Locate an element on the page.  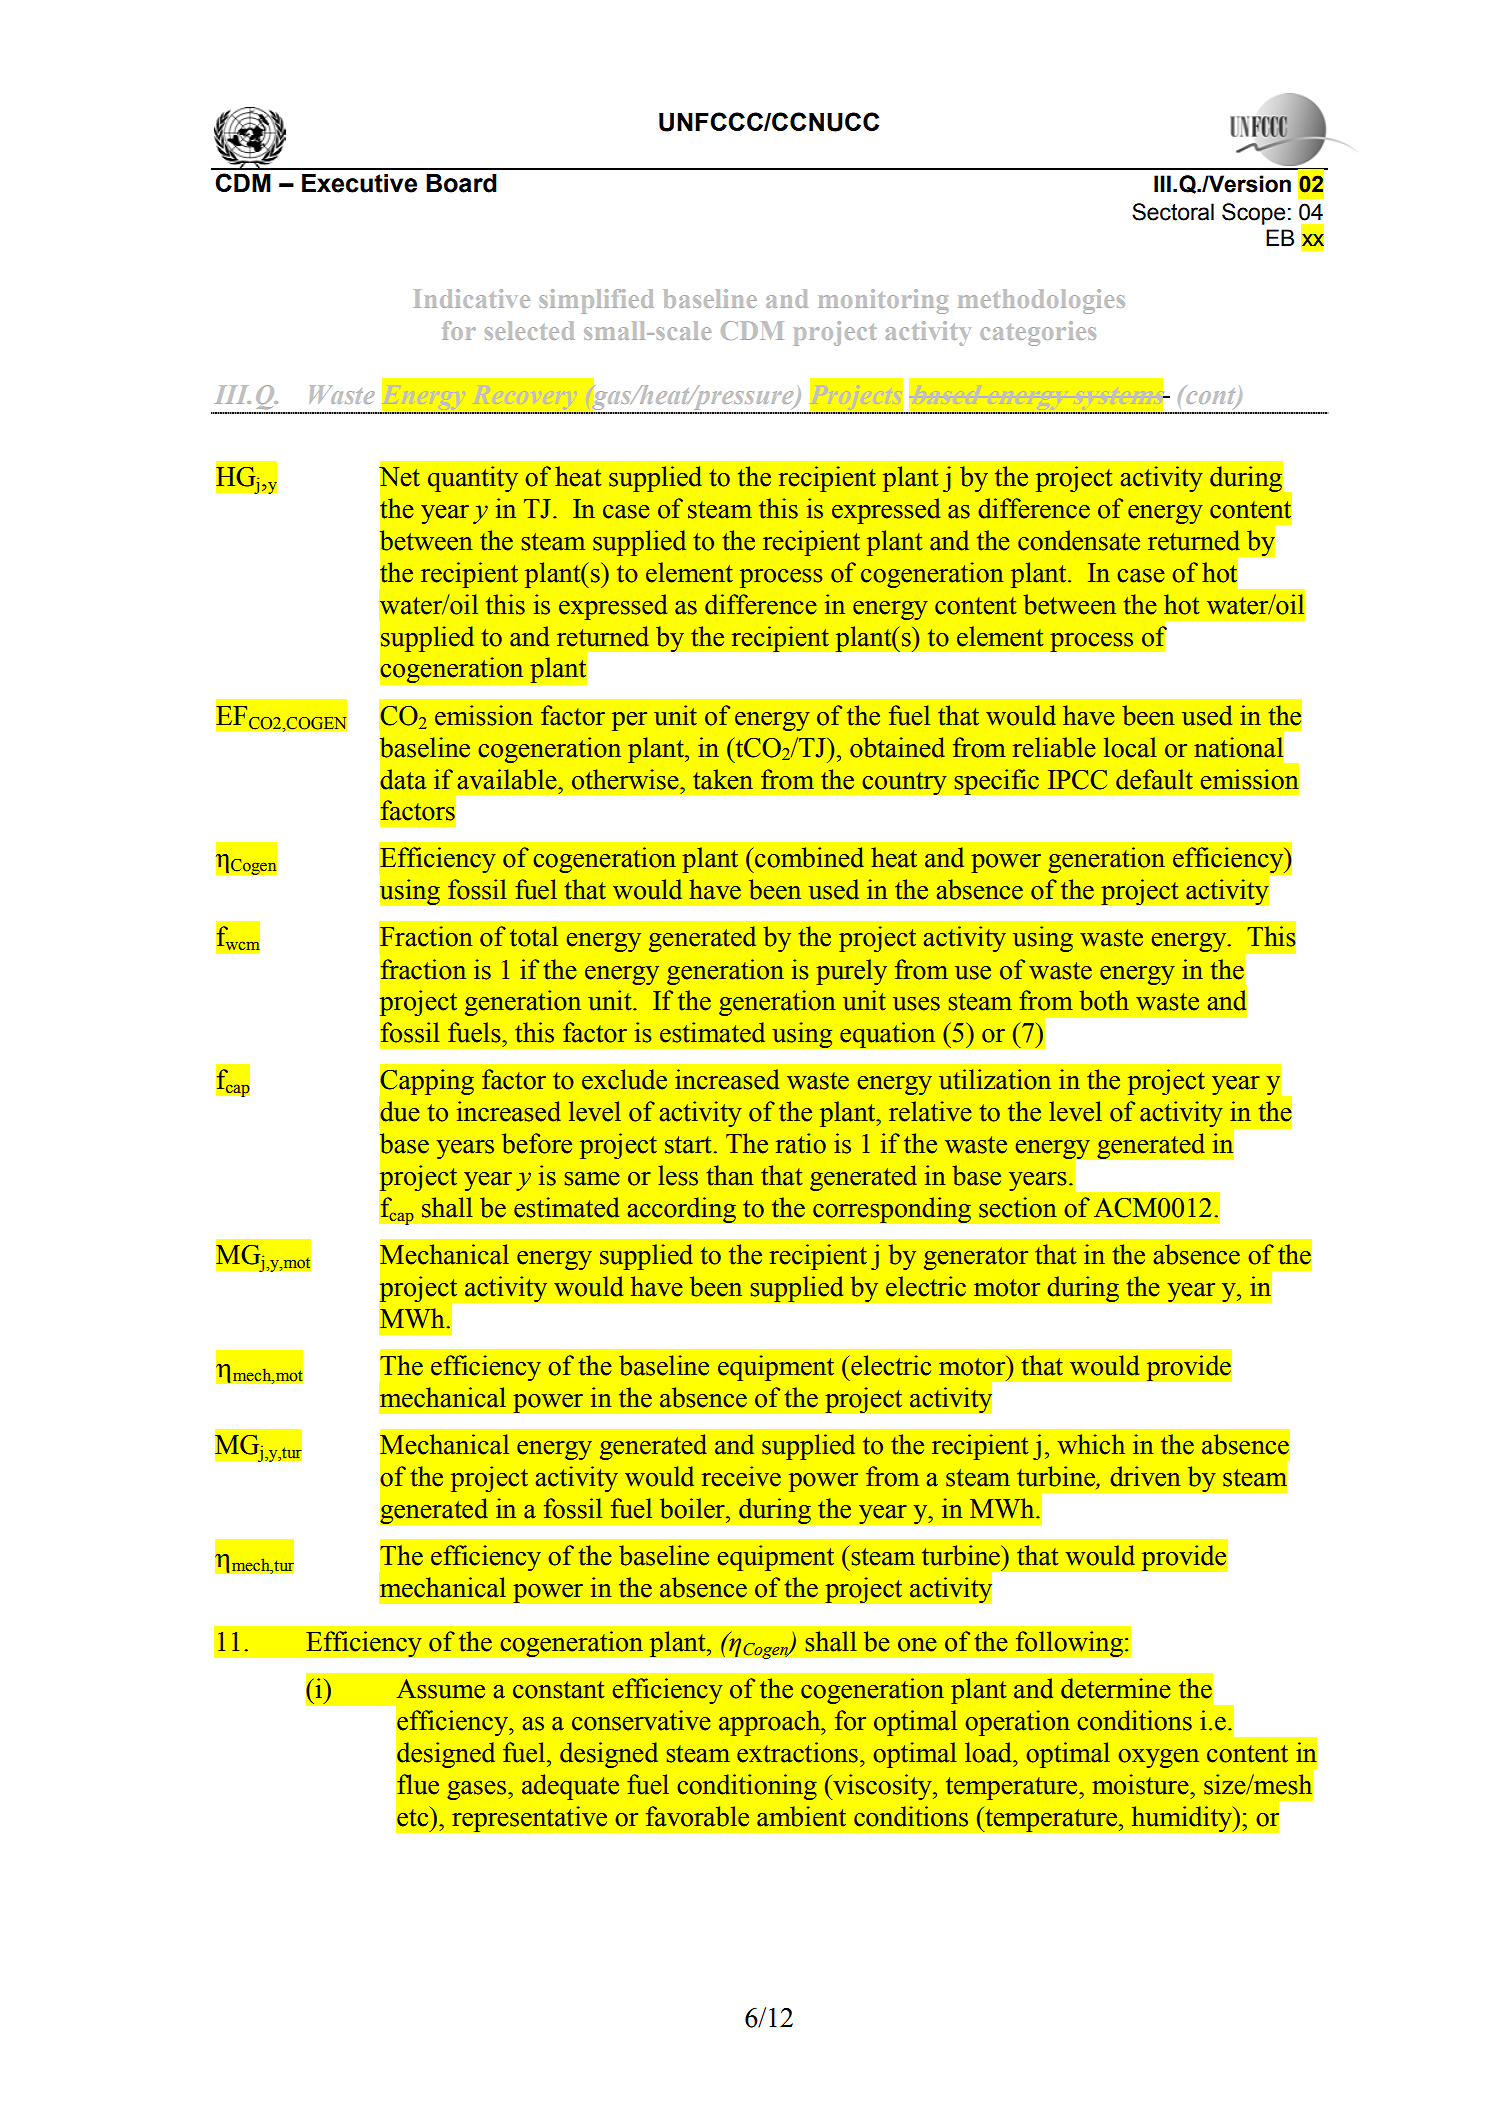
Sectoral is located at coordinates (1173, 212).
